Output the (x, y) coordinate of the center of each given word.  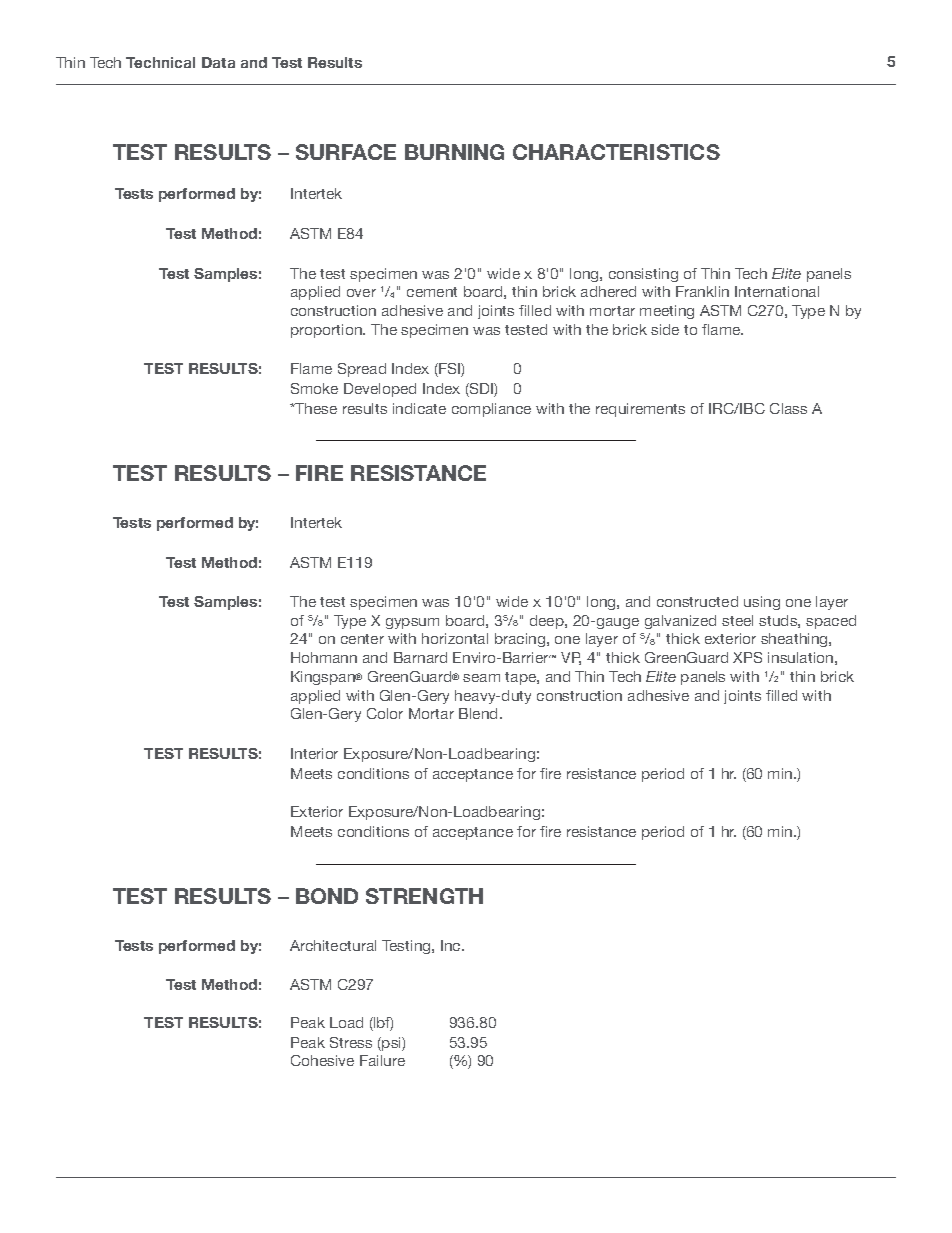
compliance (491, 410)
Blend (478, 713)
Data (218, 62)
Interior (314, 753)
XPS (747, 657)
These (315, 408)
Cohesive (322, 1060)
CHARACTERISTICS (616, 152)
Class (788, 408)
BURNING (454, 152)
